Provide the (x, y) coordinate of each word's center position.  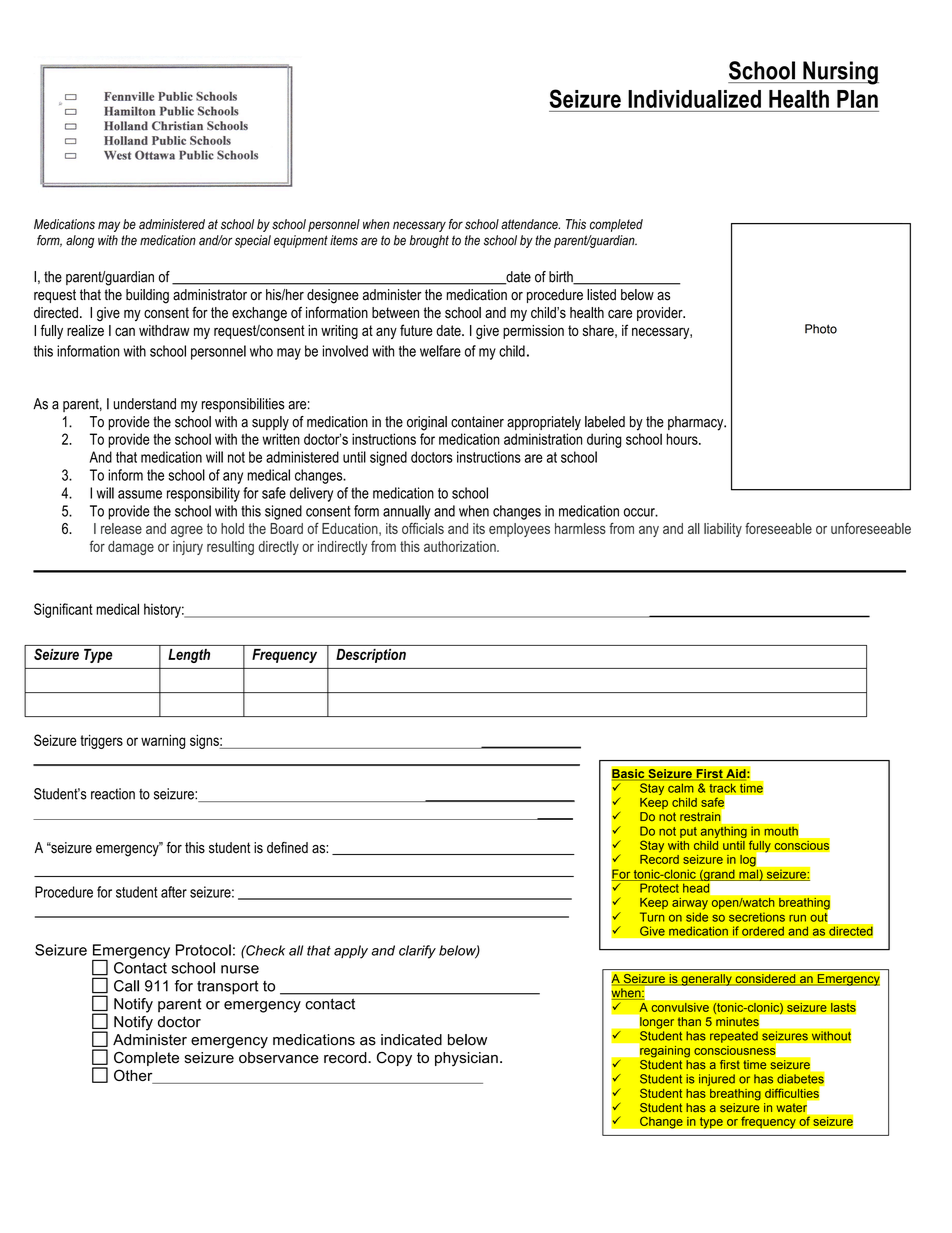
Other (134, 1076)
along (80, 241)
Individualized (694, 99)
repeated (734, 1037)
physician (466, 1059)
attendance (530, 224)
